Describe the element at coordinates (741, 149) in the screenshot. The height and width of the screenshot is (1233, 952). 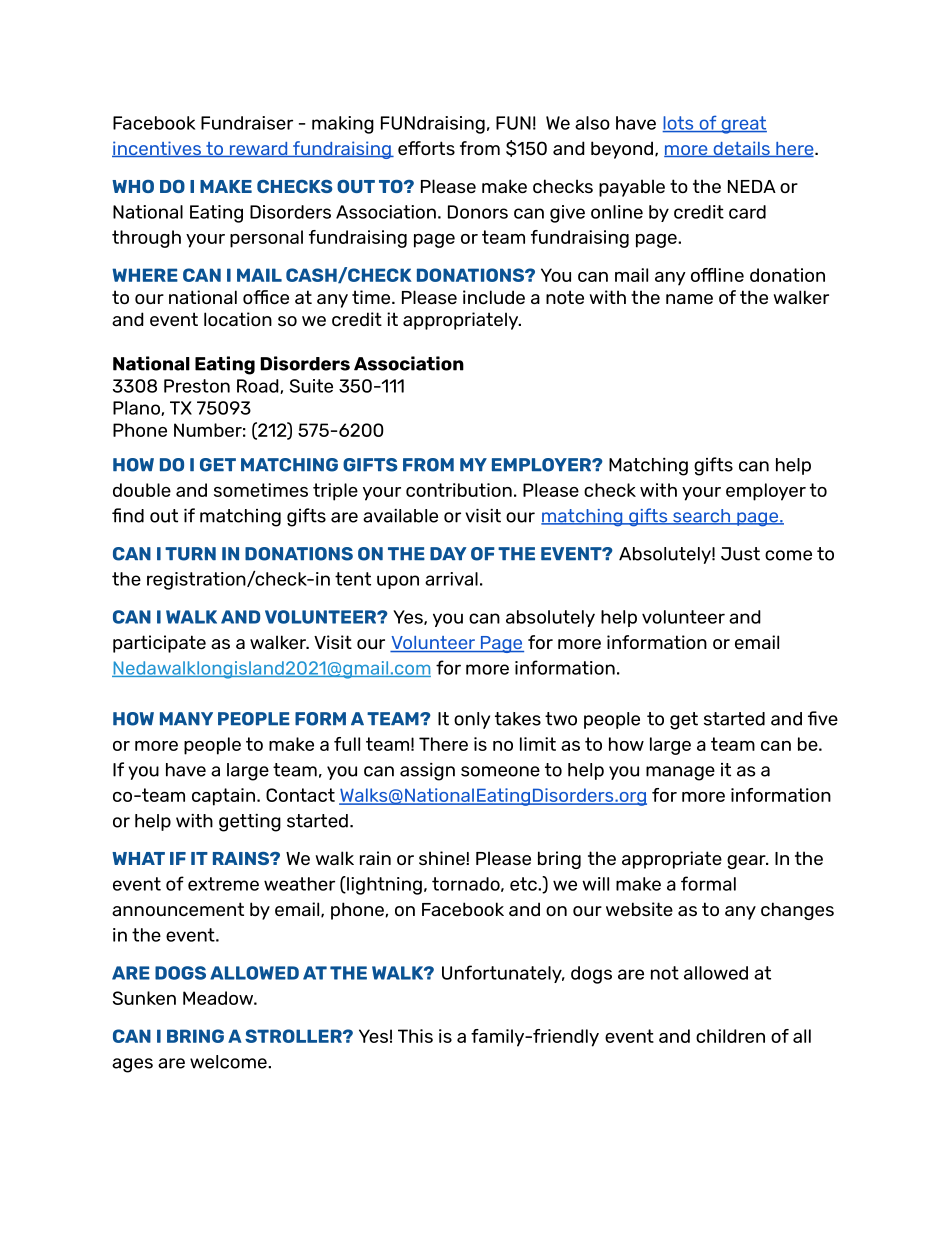
I see `details` at that location.
